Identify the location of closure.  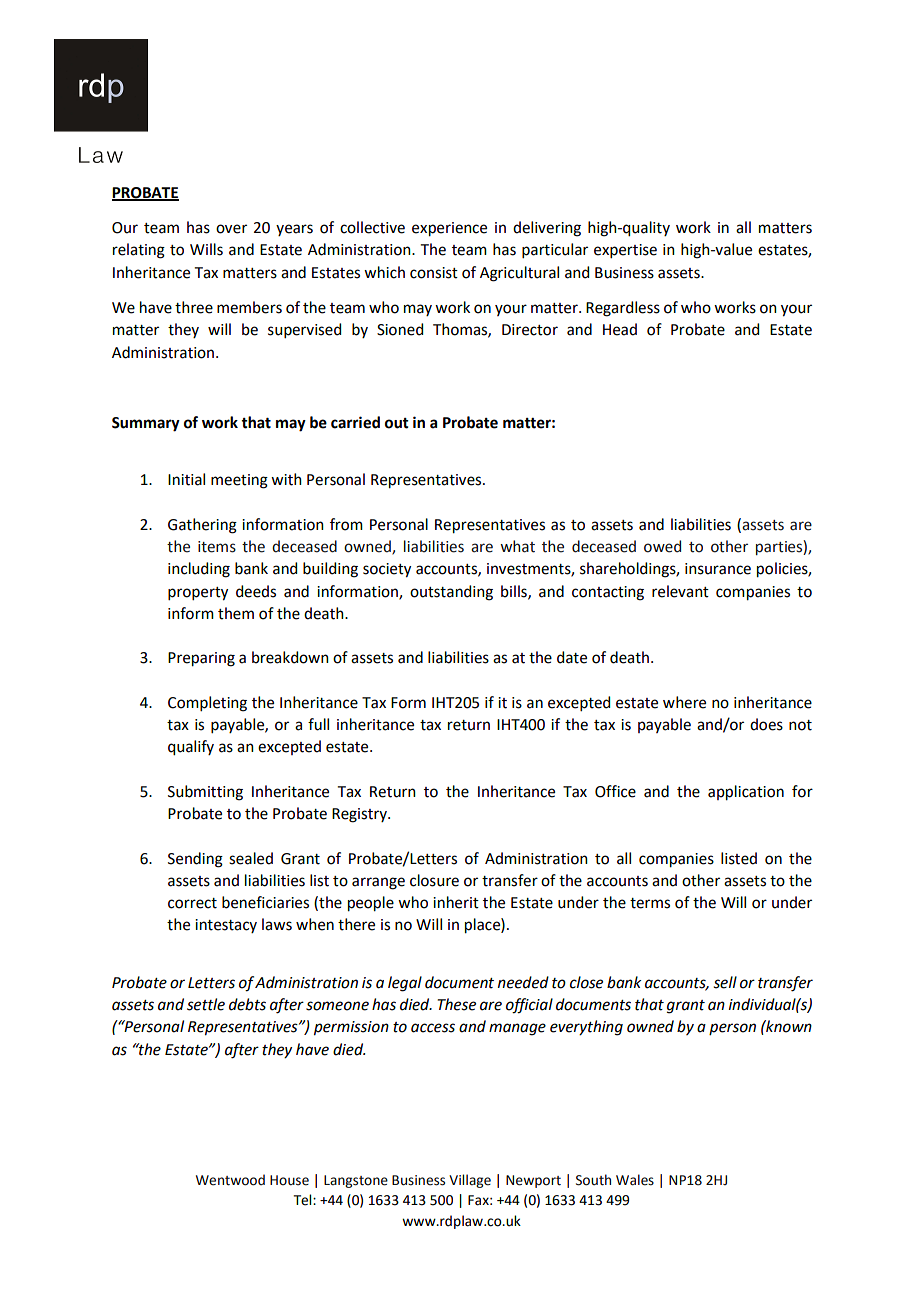
(434, 880).
